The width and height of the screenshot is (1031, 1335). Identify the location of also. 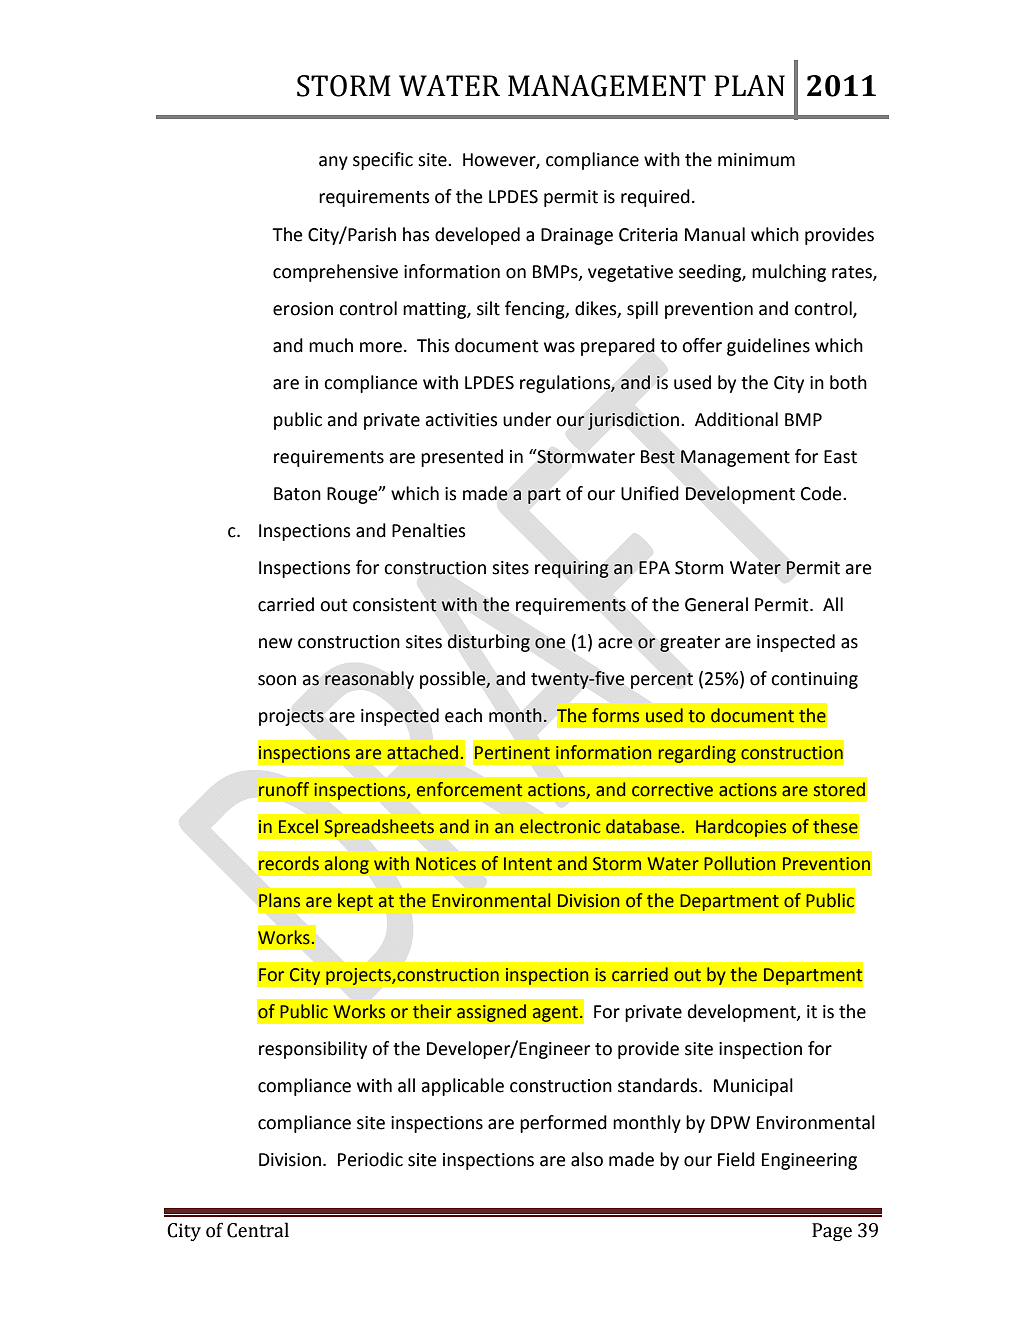
(587, 1159).
